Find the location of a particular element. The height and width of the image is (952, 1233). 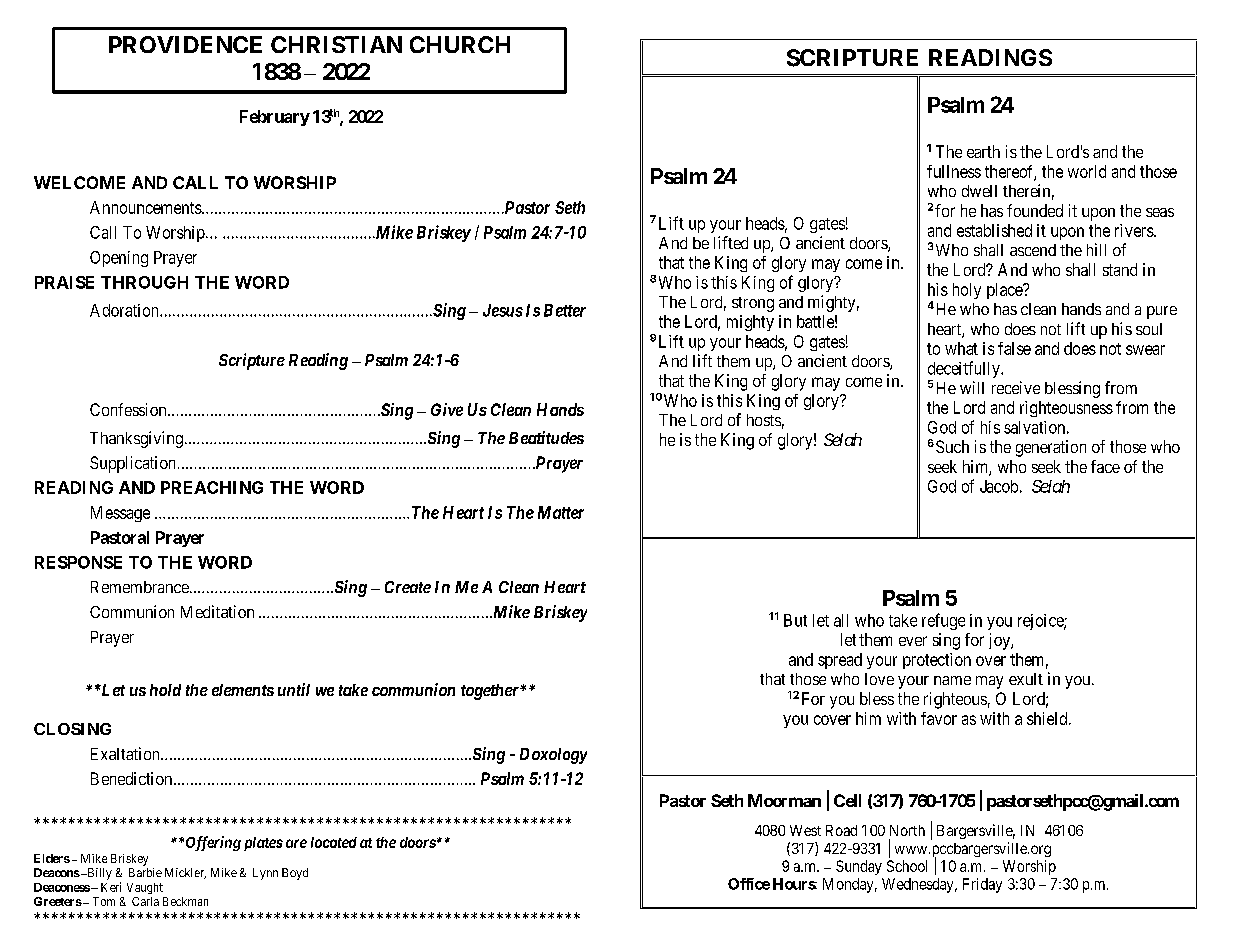

shield is located at coordinates (1048, 718).
